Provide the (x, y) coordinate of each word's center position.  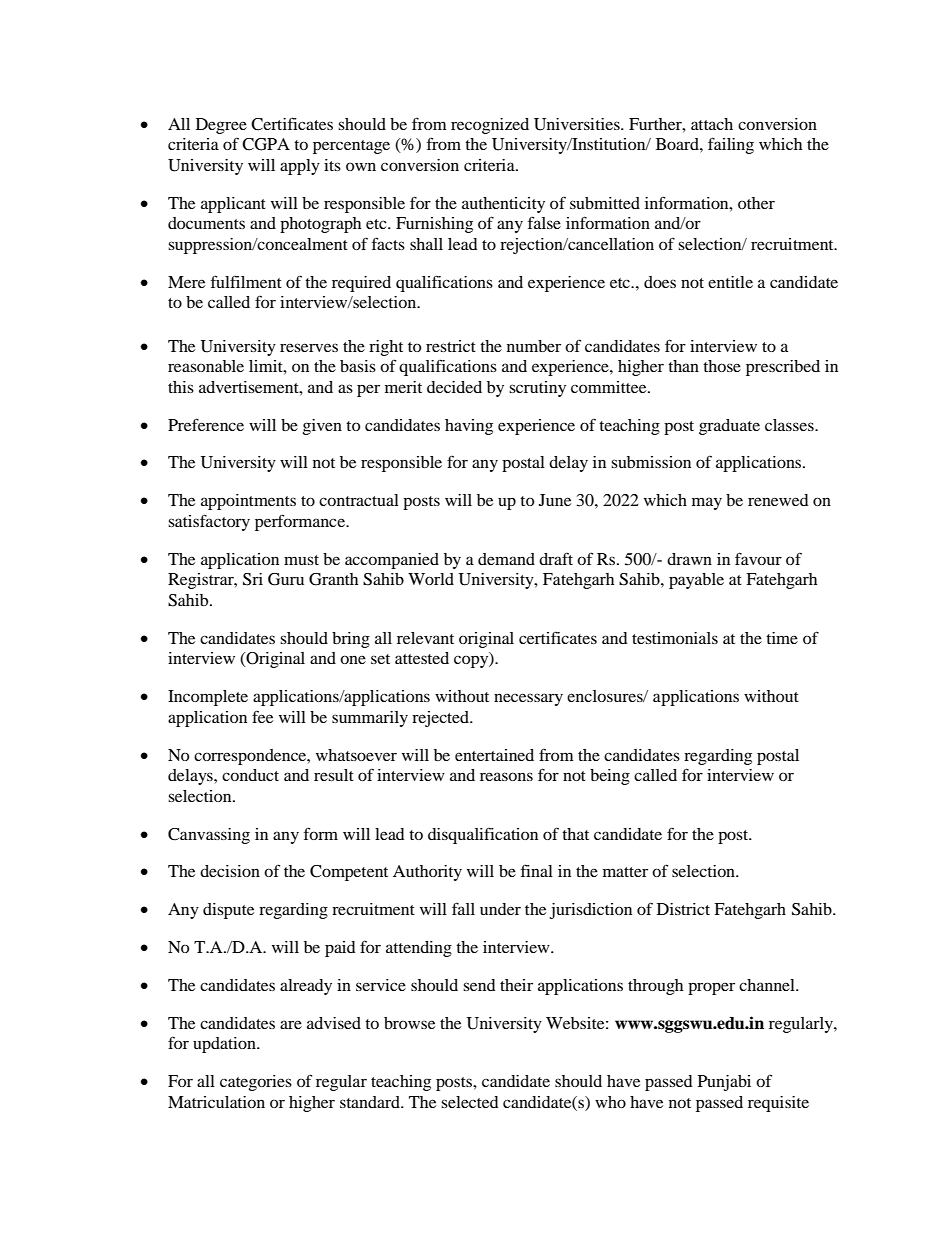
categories (256, 1083)
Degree (221, 126)
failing (731, 145)
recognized (490, 126)
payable (696, 581)
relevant (425, 638)
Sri (253, 579)
